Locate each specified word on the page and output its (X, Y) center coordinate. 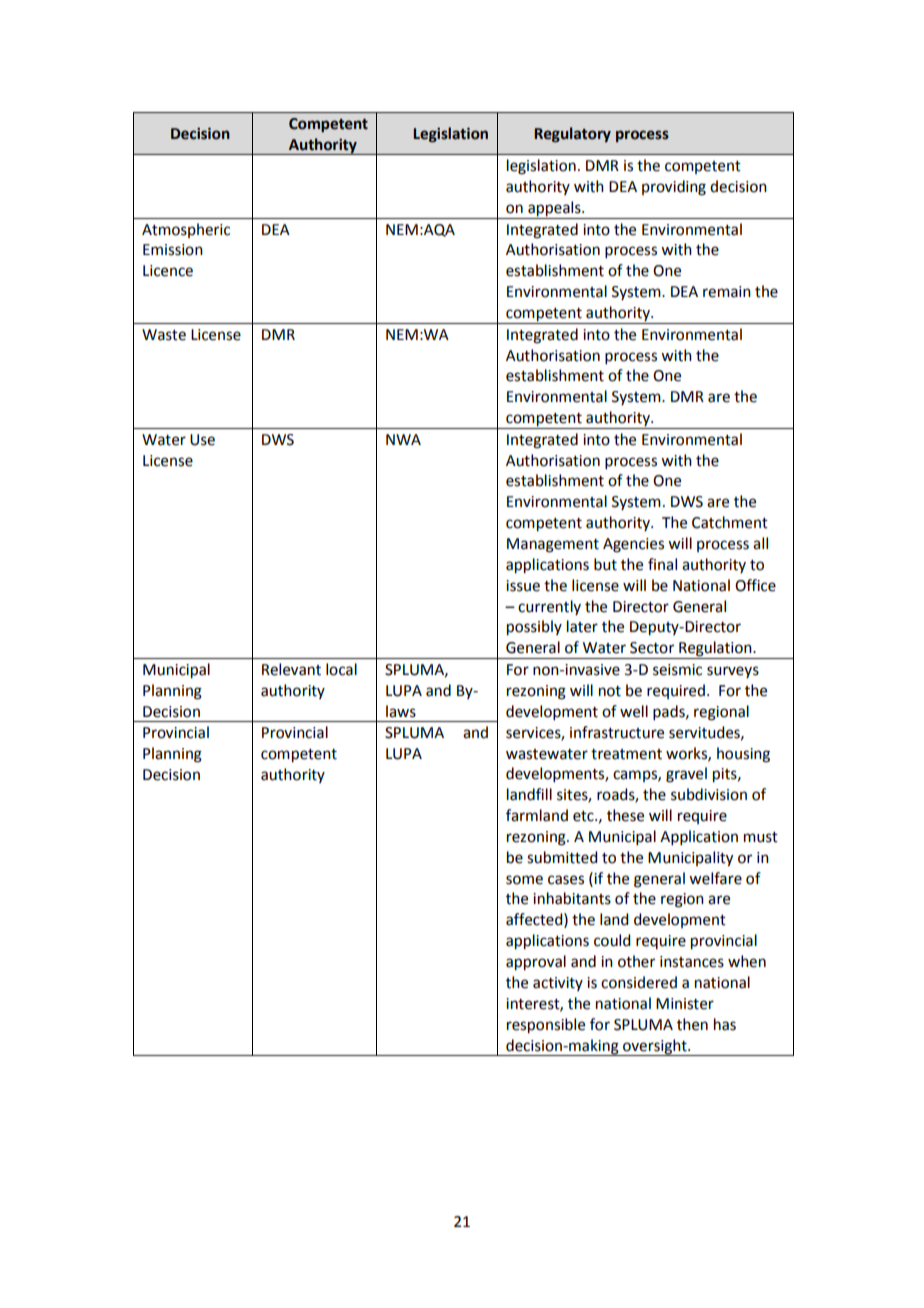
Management (553, 545)
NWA (403, 439)
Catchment (730, 522)
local (341, 669)
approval (536, 963)
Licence (168, 271)
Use (202, 440)
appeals (555, 209)
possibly (534, 628)
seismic (677, 670)
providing (674, 188)
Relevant (291, 669)
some (524, 880)
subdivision (709, 794)
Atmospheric (186, 230)
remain (727, 292)
